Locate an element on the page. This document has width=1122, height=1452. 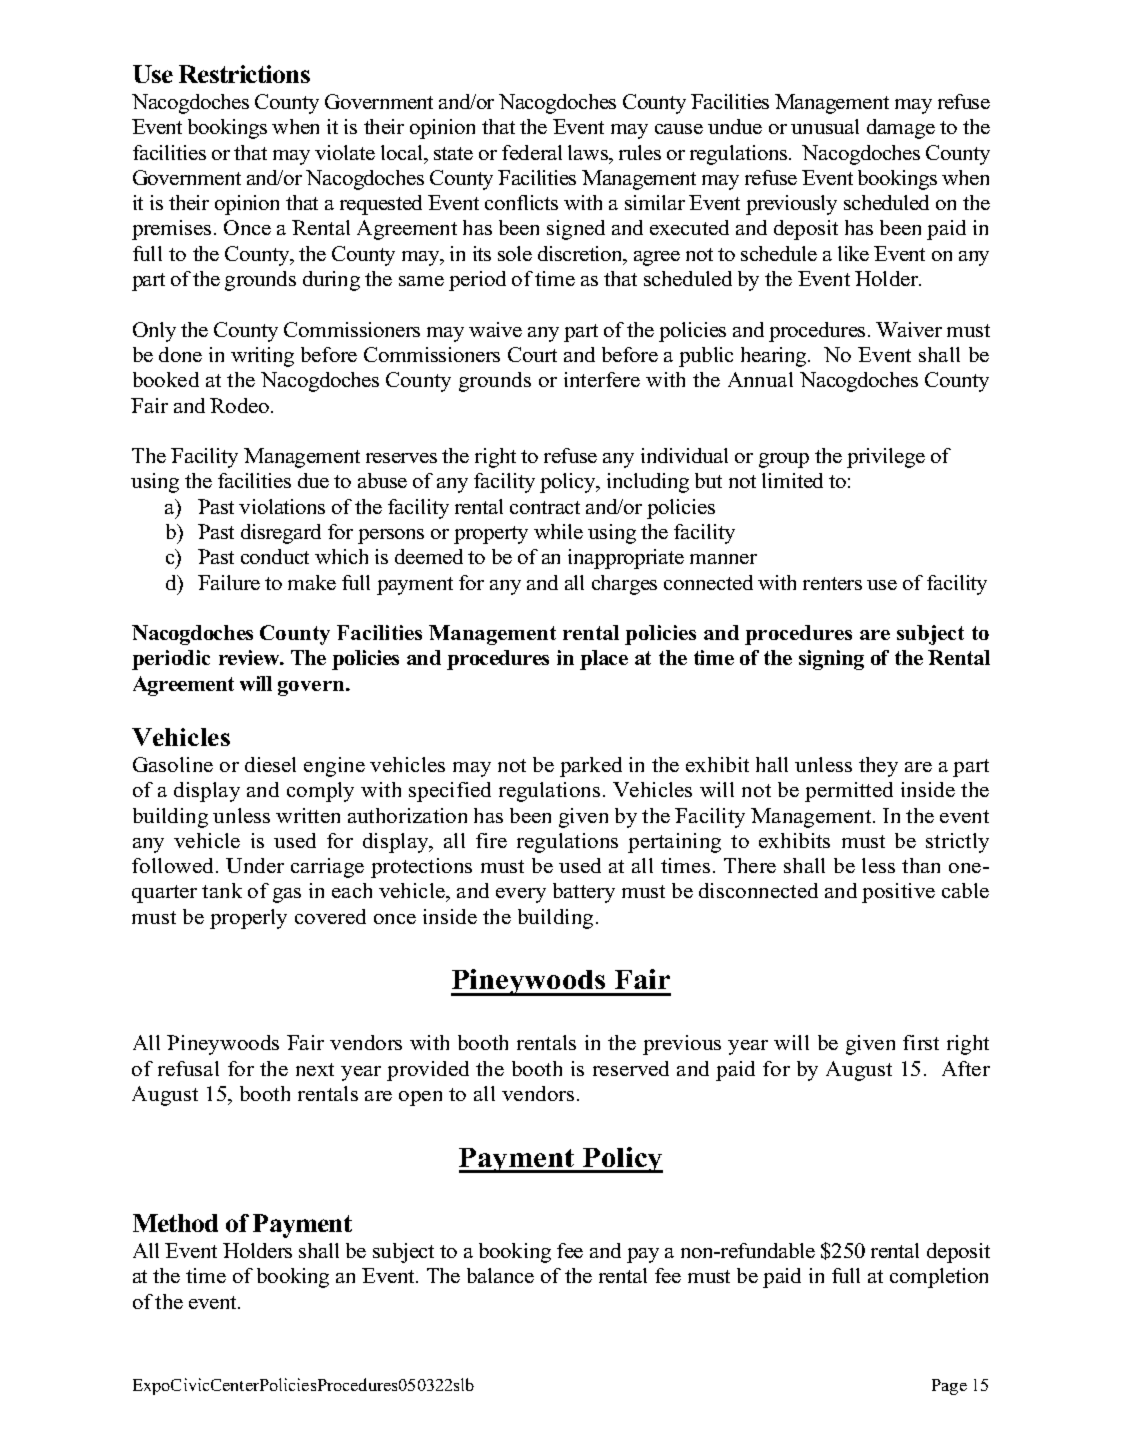
federal is located at coordinates (532, 152).
